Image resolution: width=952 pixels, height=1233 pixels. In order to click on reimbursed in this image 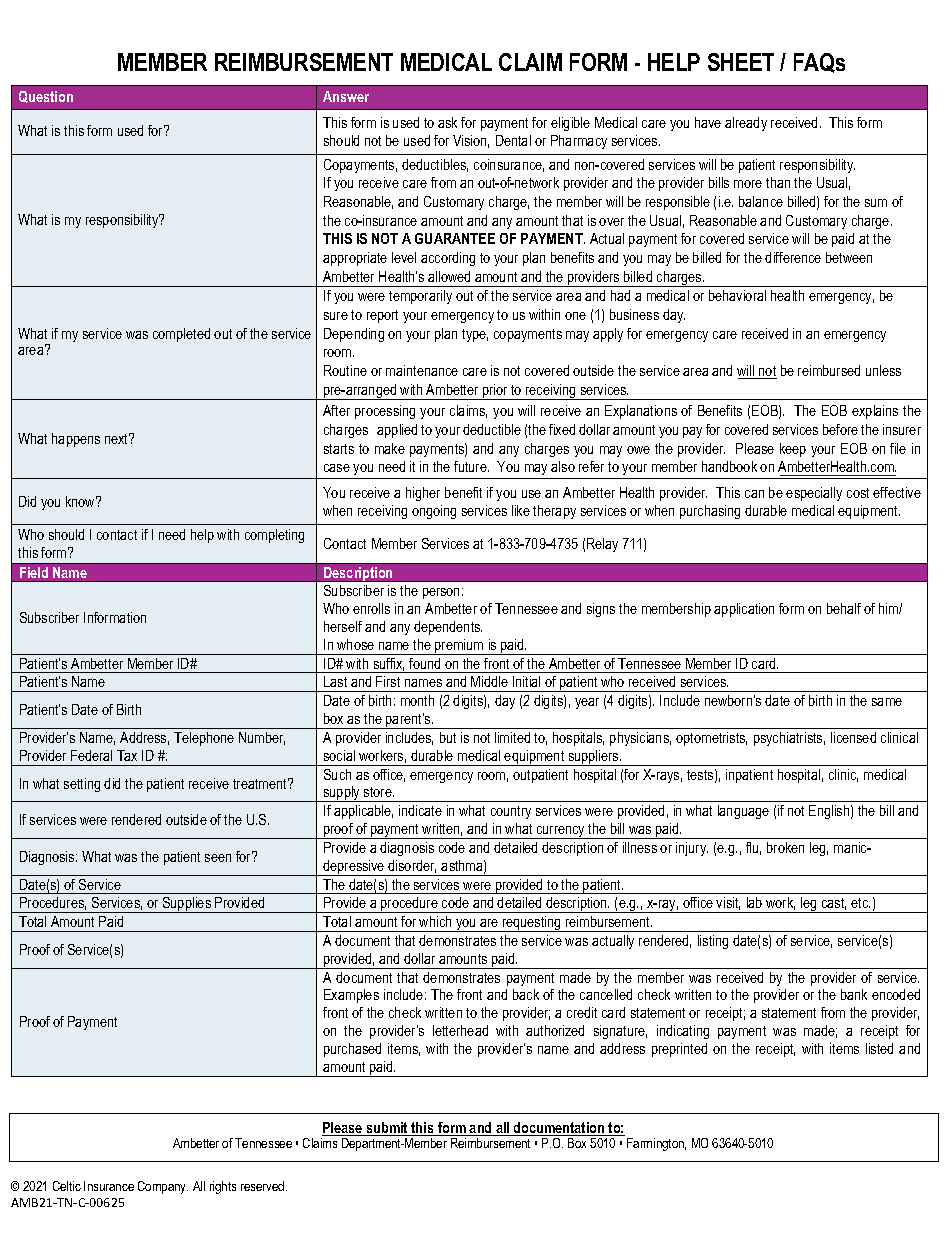, I will do `click(829, 370)`.
